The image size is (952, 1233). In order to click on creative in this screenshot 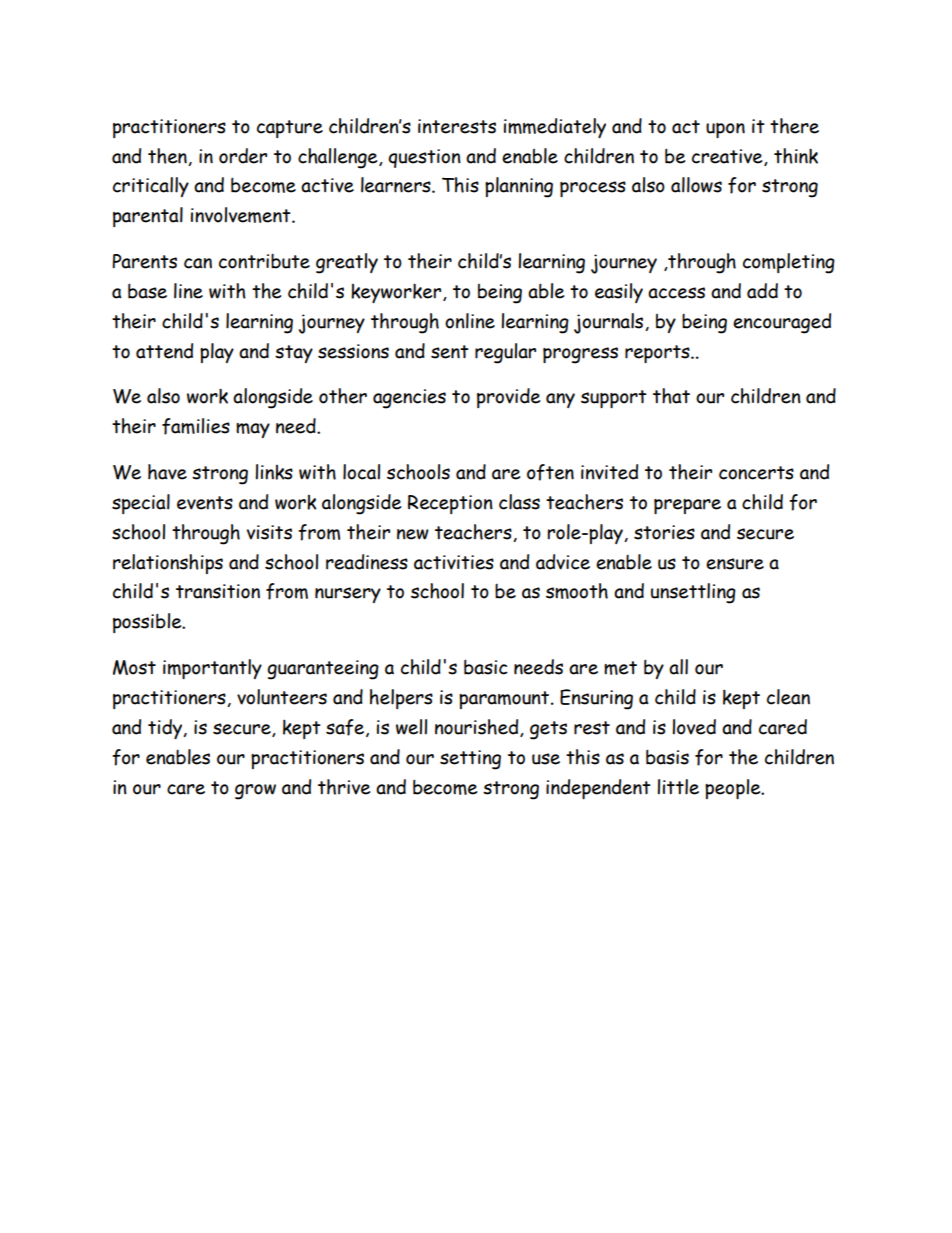, I will do `click(728, 157)`.
